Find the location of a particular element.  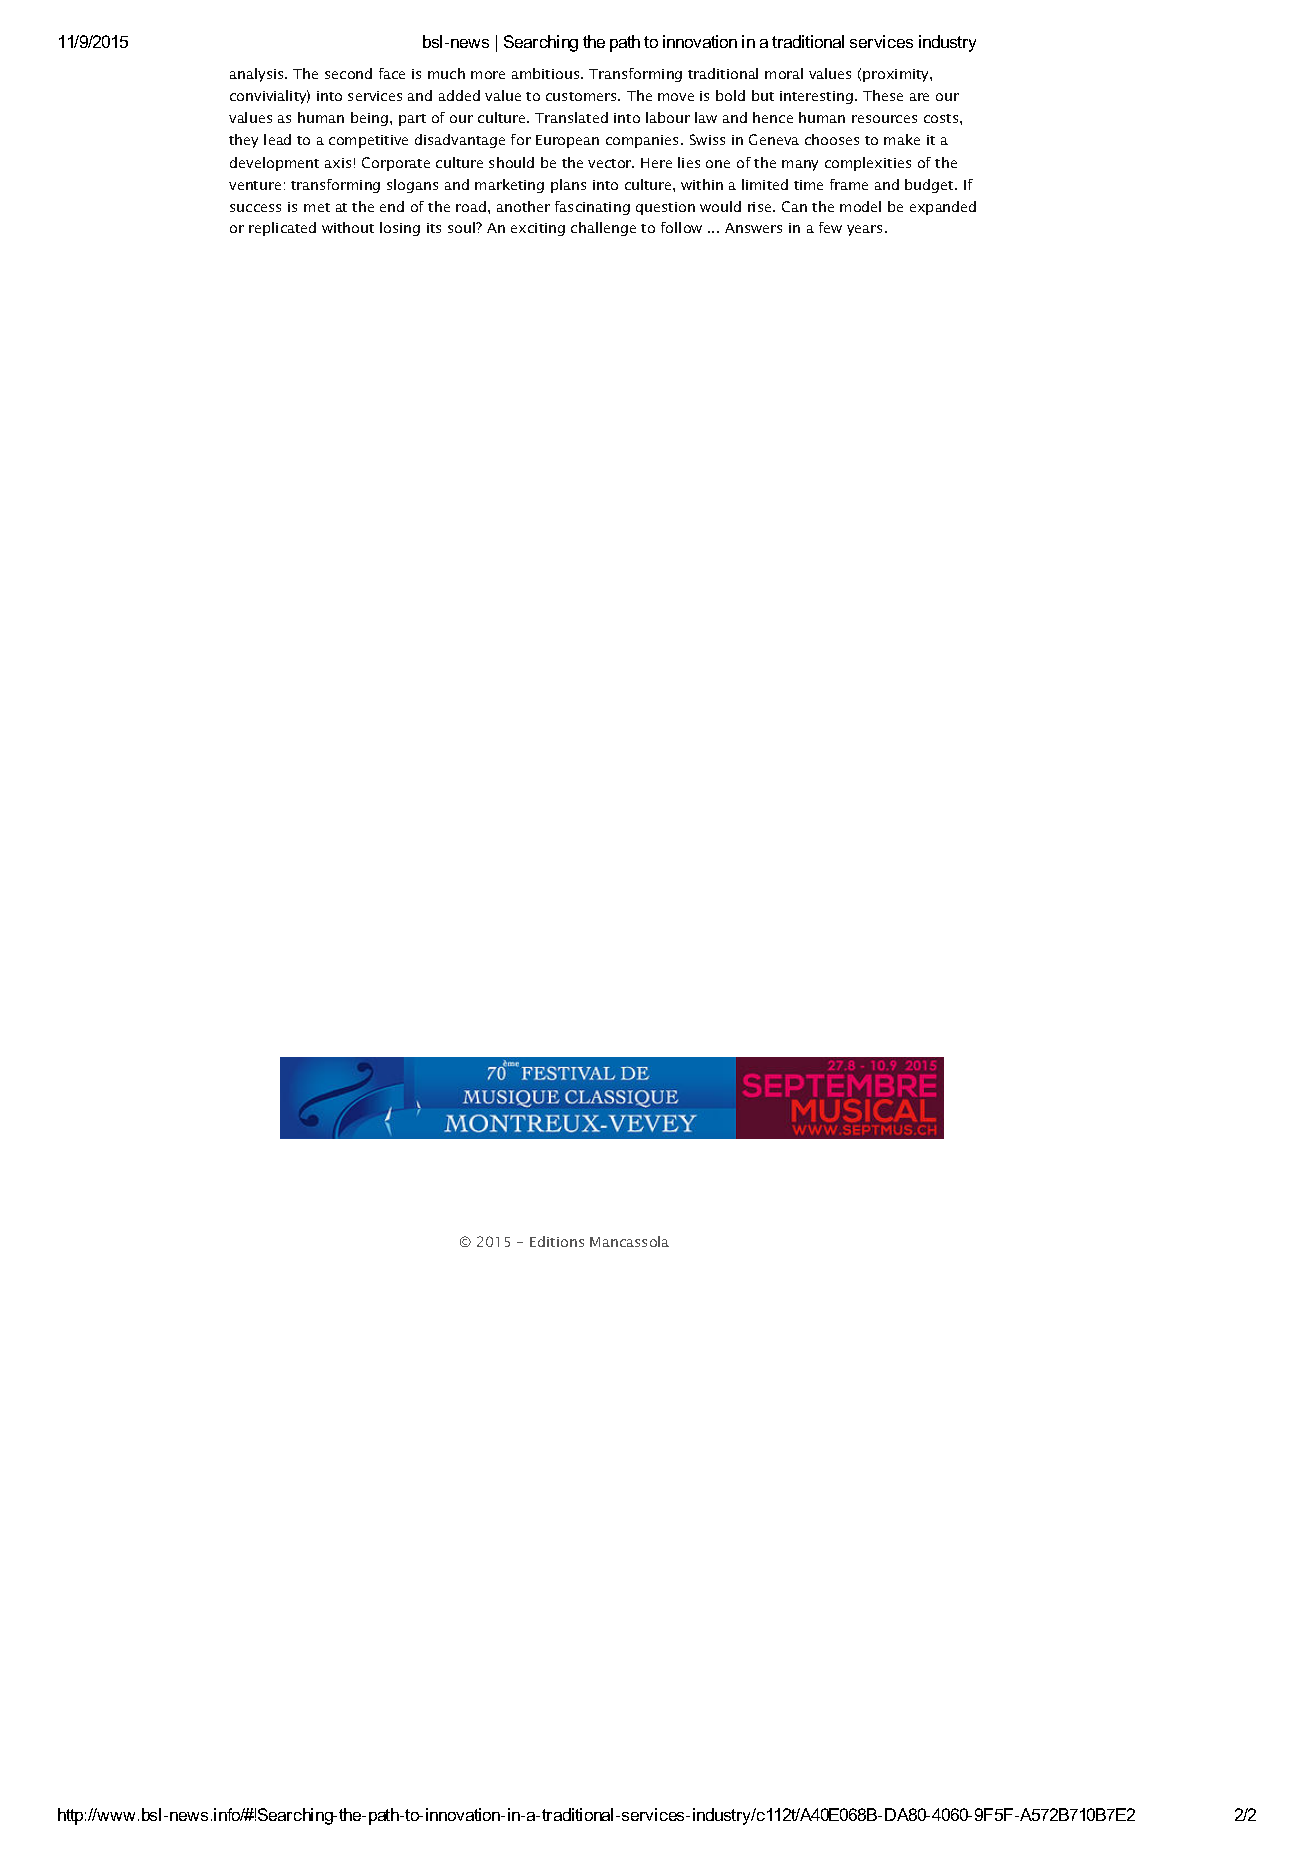

being is located at coordinates (369, 119).
